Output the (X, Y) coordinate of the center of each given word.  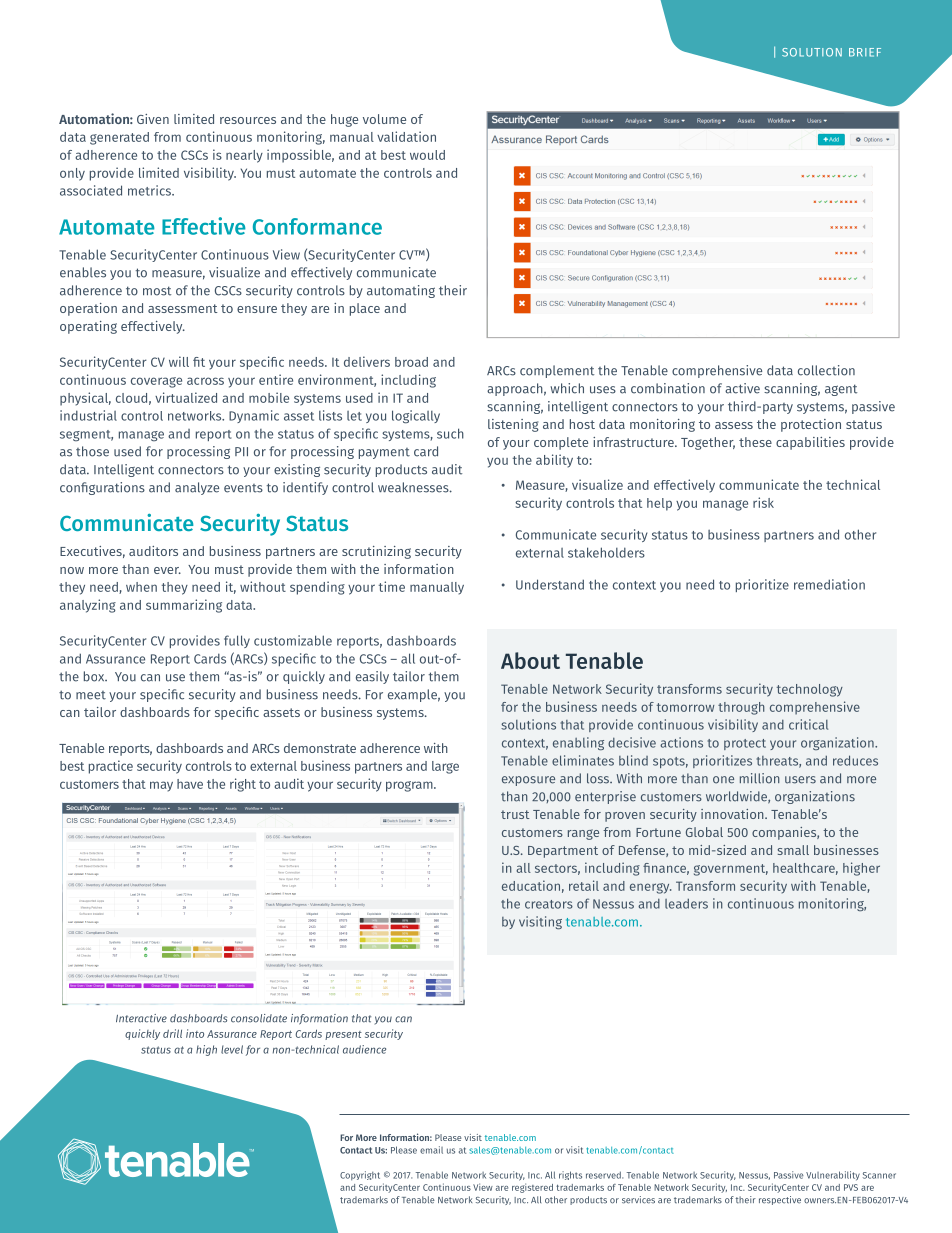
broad (411, 362)
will (179, 361)
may (161, 786)
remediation (829, 584)
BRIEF (865, 52)
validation (406, 136)
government (731, 870)
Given (153, 119)
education (531, 885)
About (530, 660)
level (232, 1049)
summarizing (184, 606)
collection (826, 370)
